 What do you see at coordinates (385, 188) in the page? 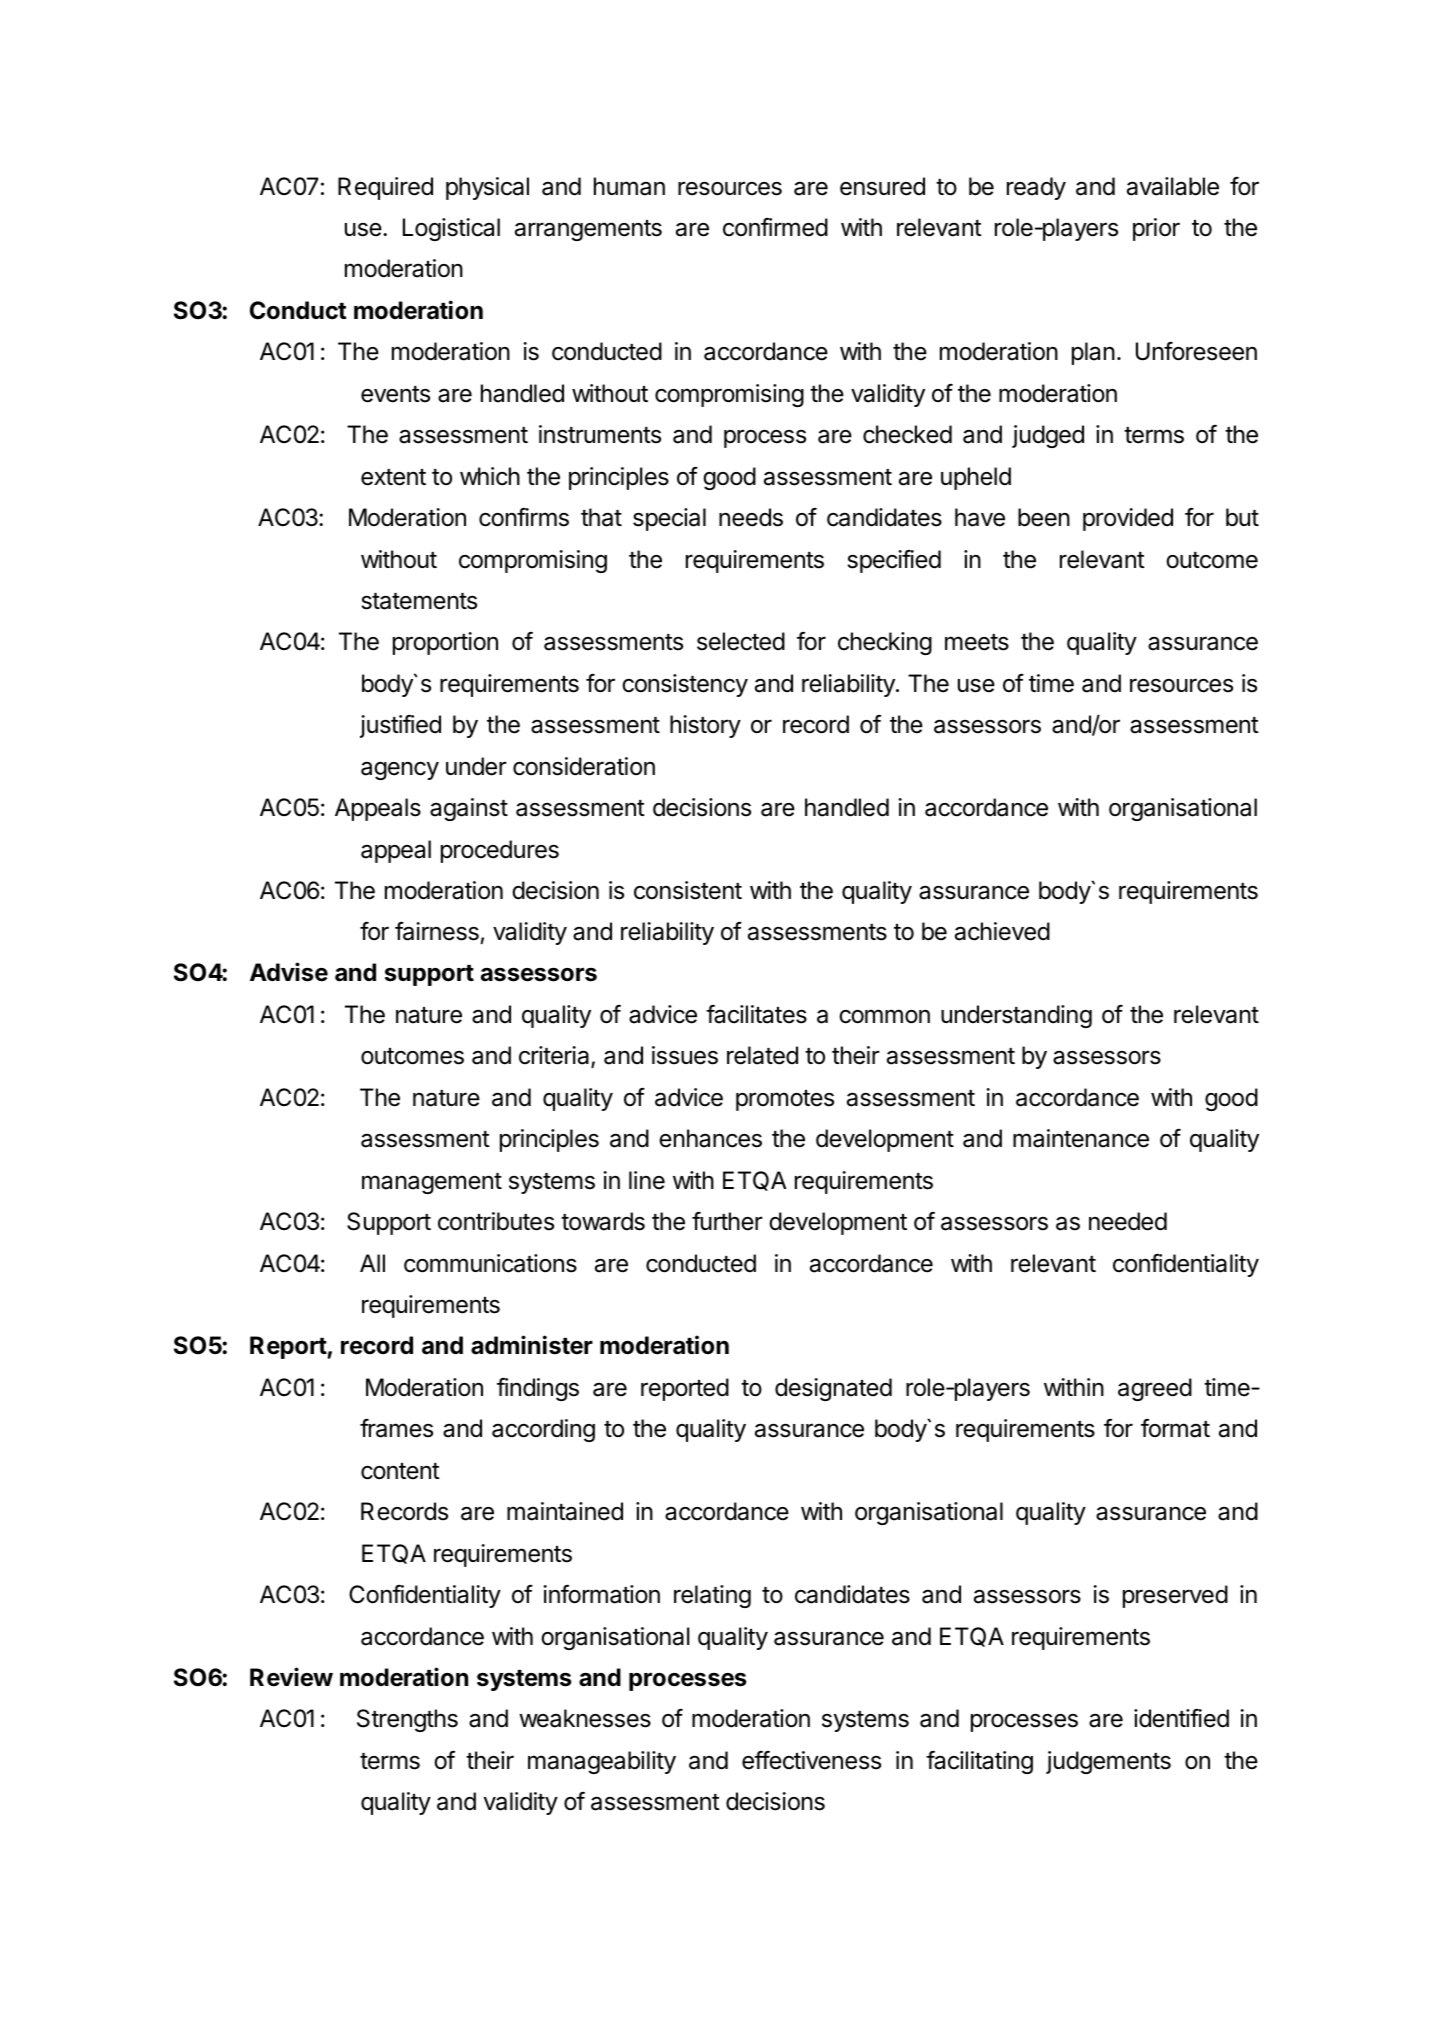
I see `Required` at bounding box center [385, 188].
